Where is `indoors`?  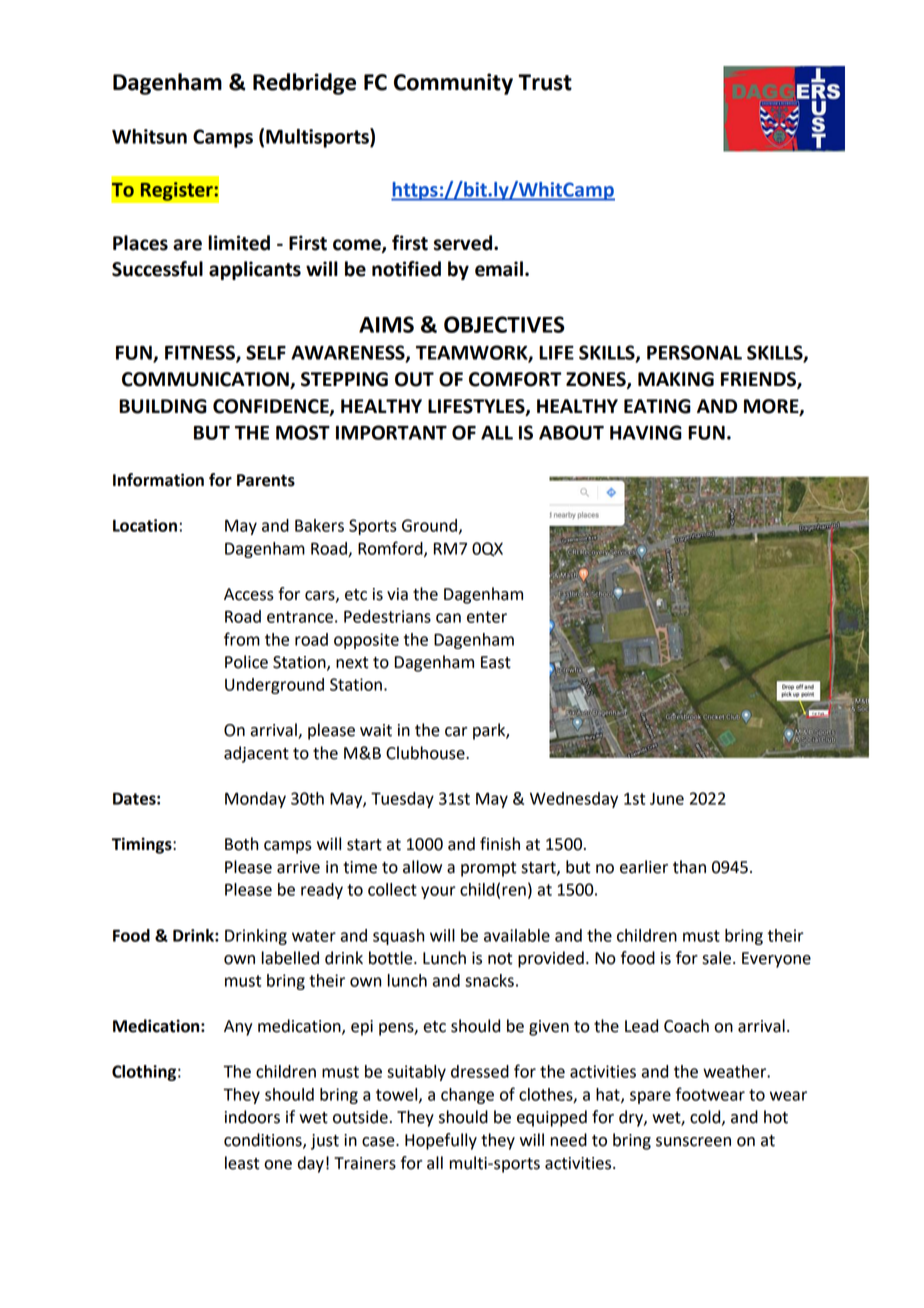
indoors is located at coordinates (252, 1117).
